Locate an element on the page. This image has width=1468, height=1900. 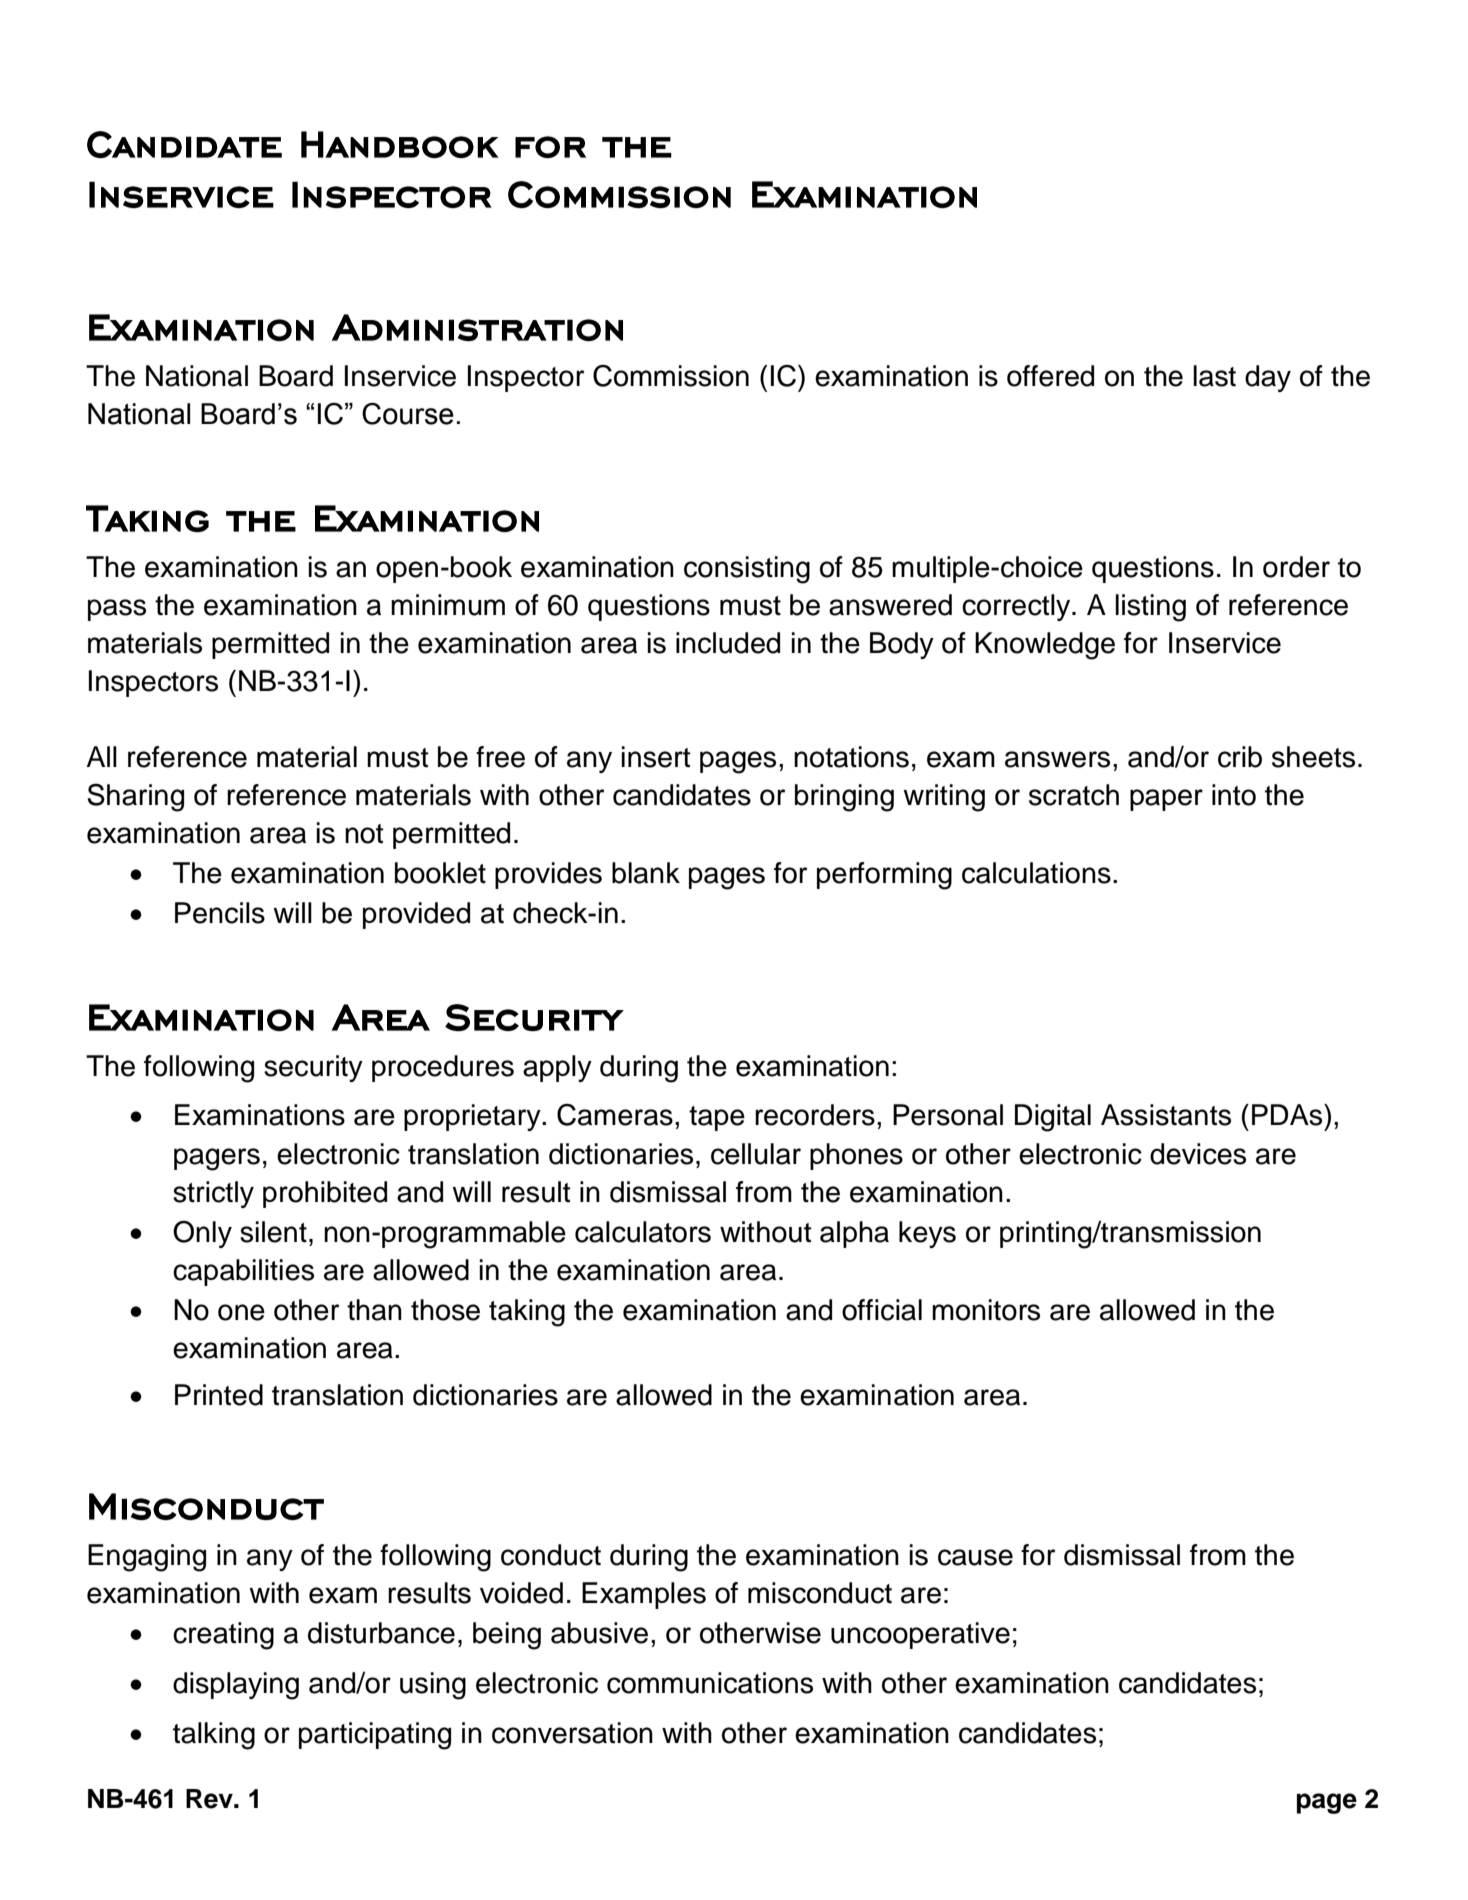
Assistants is located at coordinates (1166, 1115).
